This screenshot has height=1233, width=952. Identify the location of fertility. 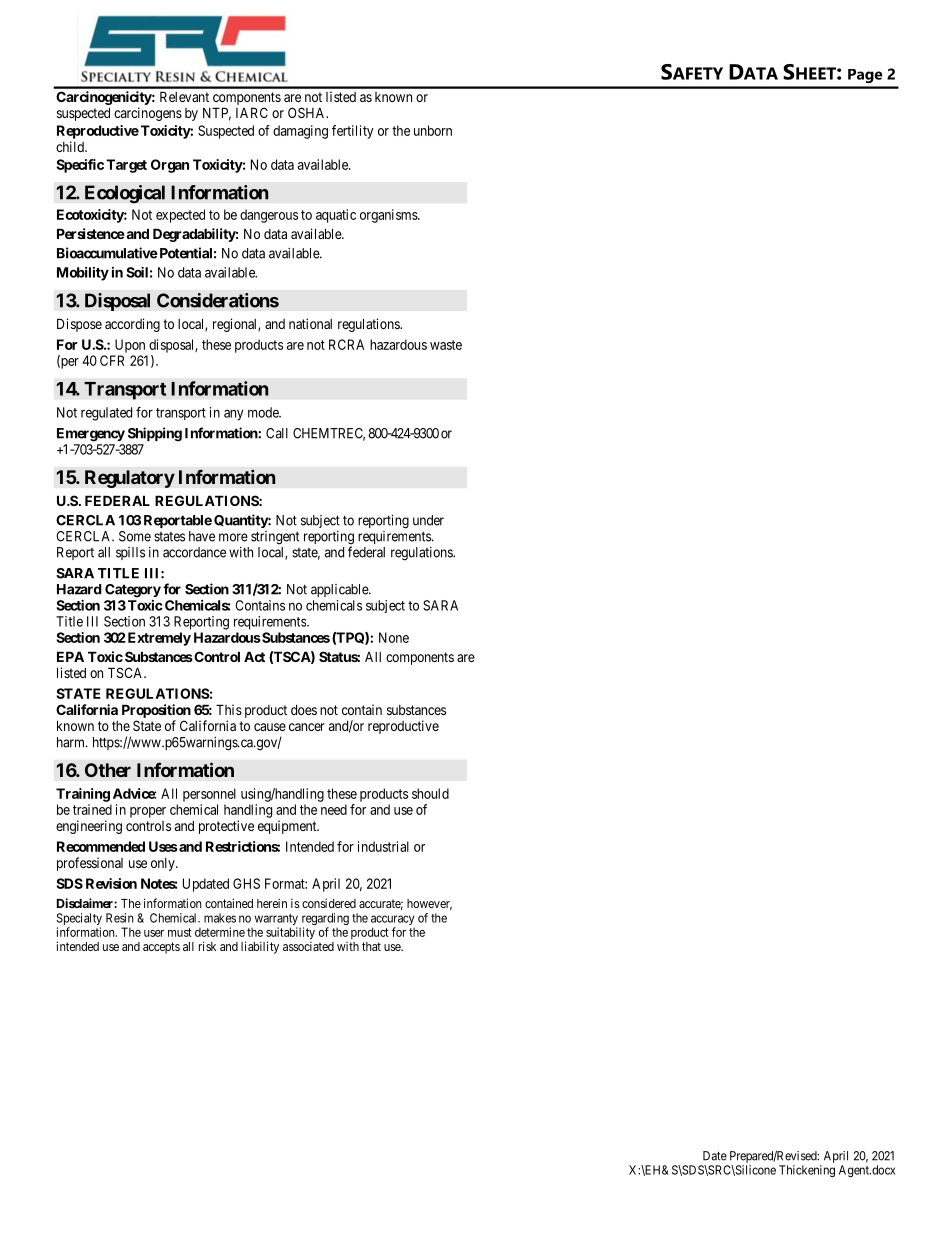
(353, 132).
